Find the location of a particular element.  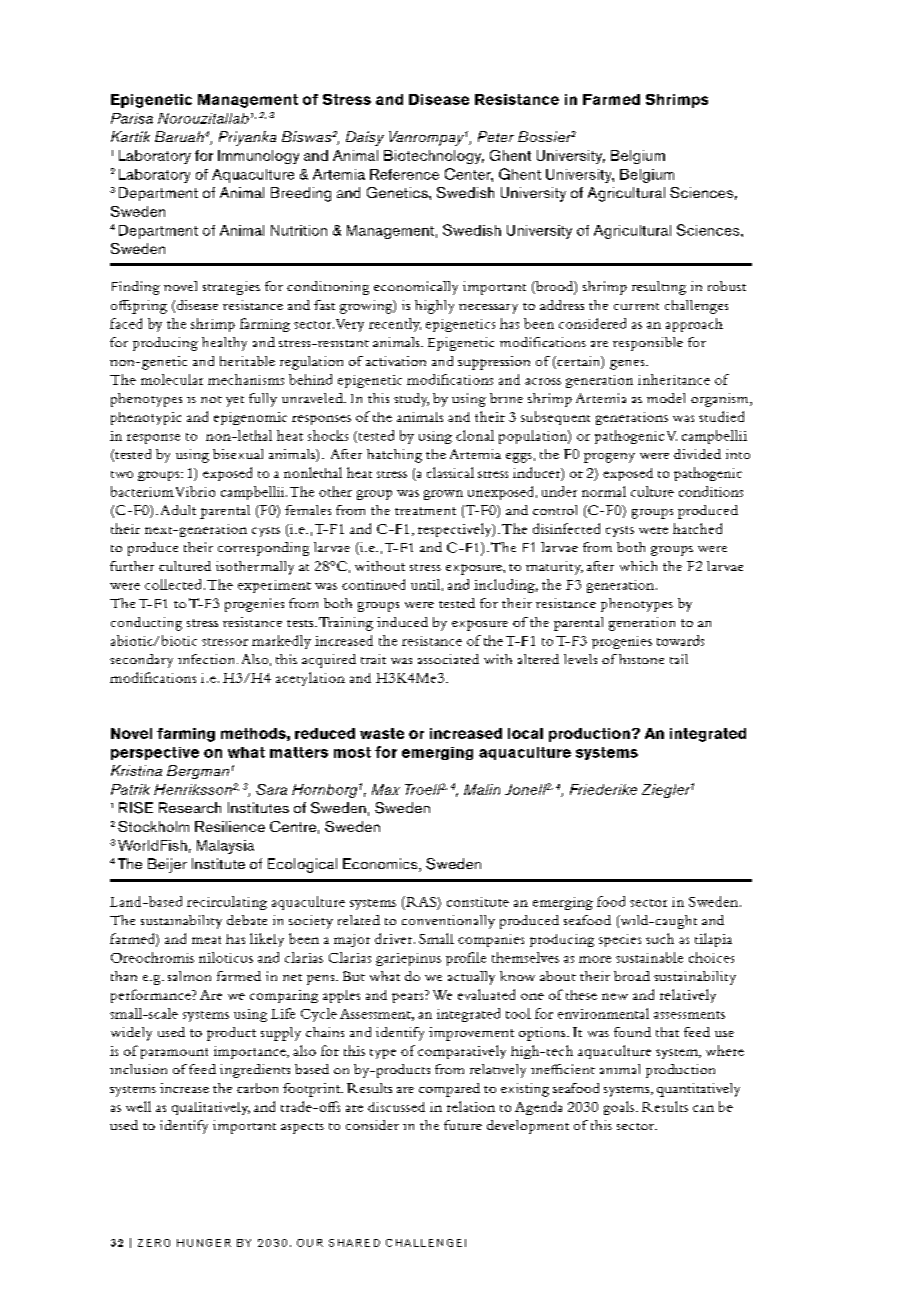

qualitatively is located at coordinates (211, 1108).
